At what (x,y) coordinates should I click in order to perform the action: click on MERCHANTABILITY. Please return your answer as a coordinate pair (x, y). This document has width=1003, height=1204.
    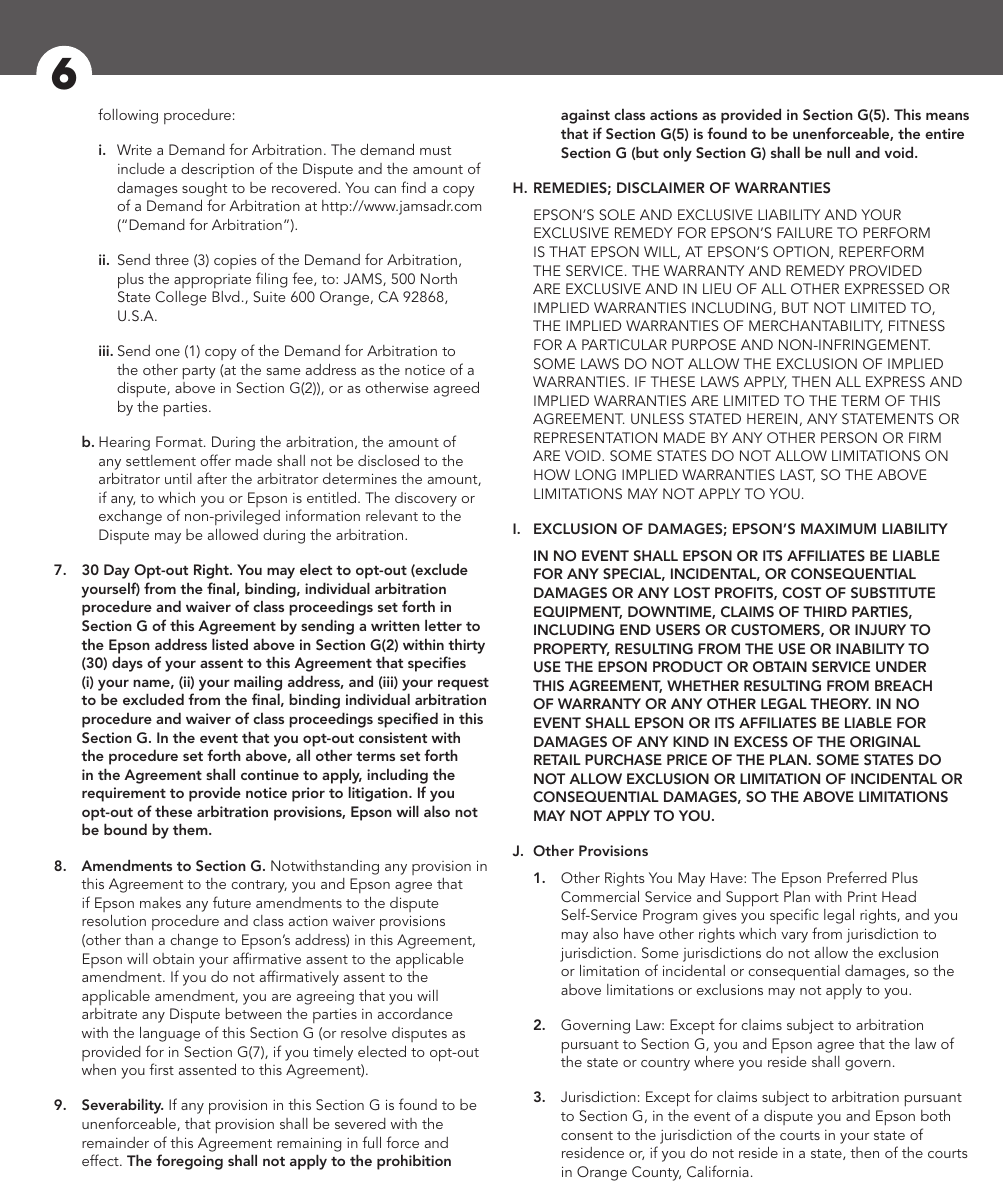
    Looking at the image, I should click on (815, 326).
